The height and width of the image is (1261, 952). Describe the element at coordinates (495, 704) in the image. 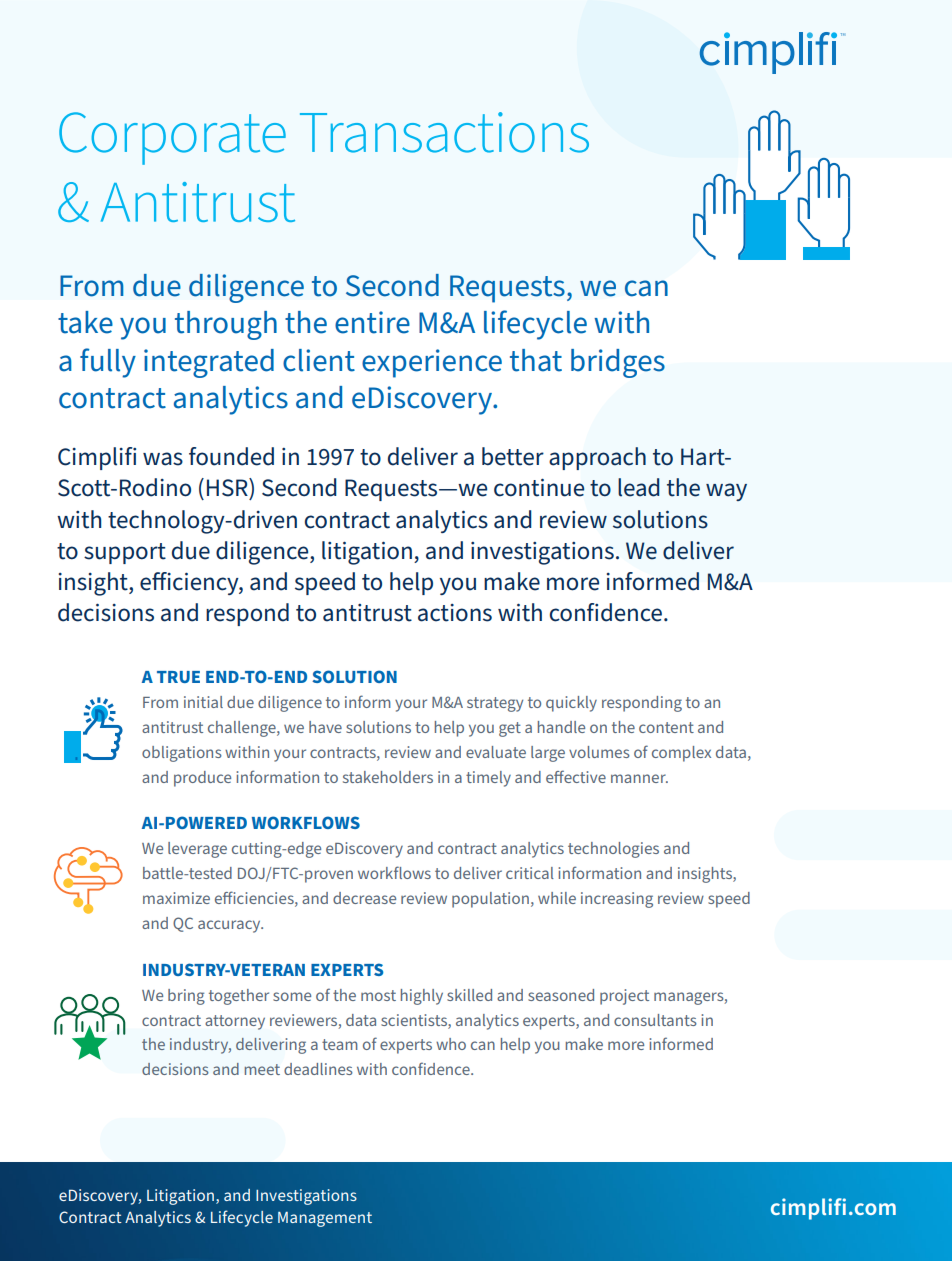

I see `strategy` at that location.
